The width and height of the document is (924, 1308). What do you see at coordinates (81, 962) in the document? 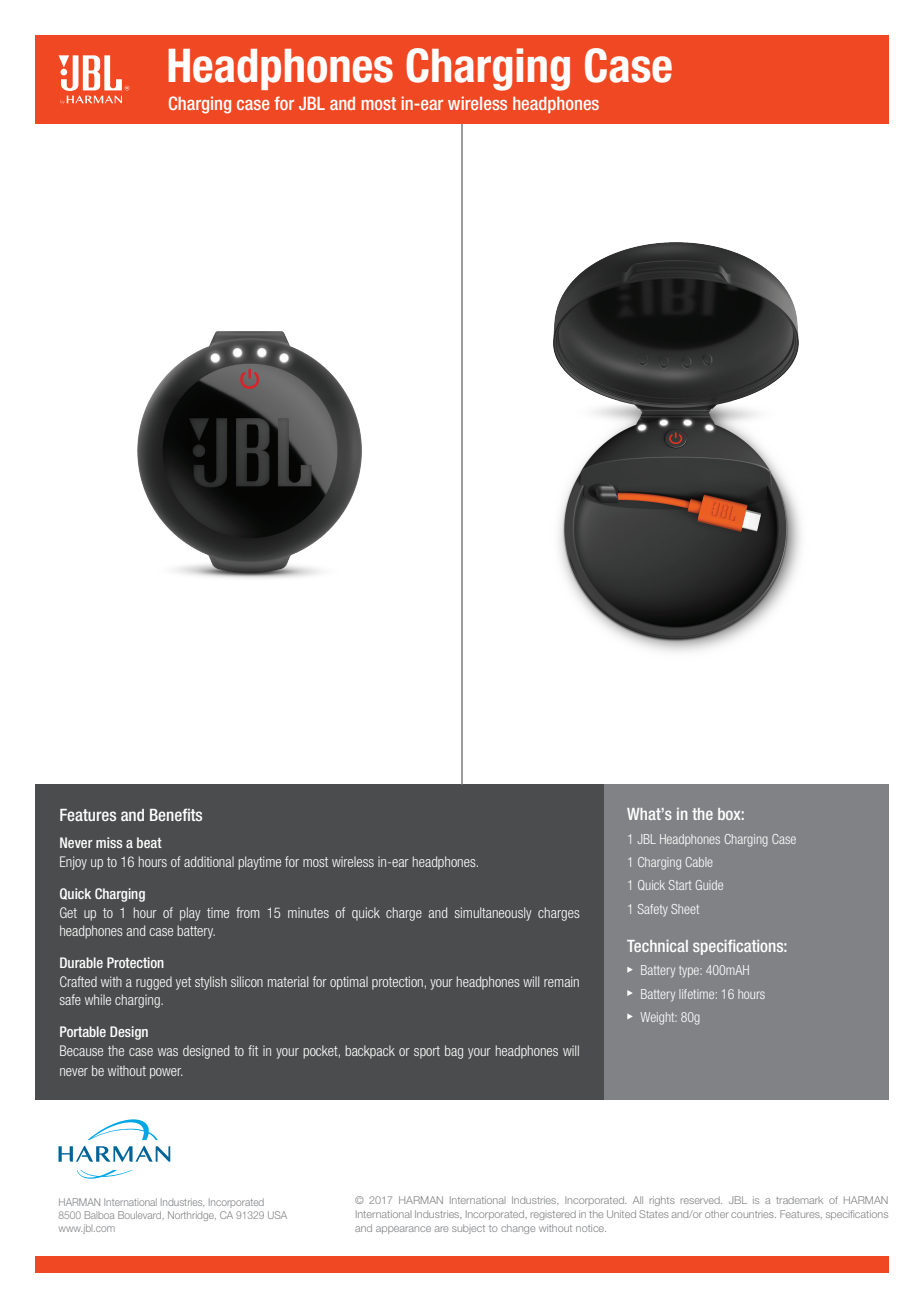
I see `Durable` at bounding box center [81, 962].
